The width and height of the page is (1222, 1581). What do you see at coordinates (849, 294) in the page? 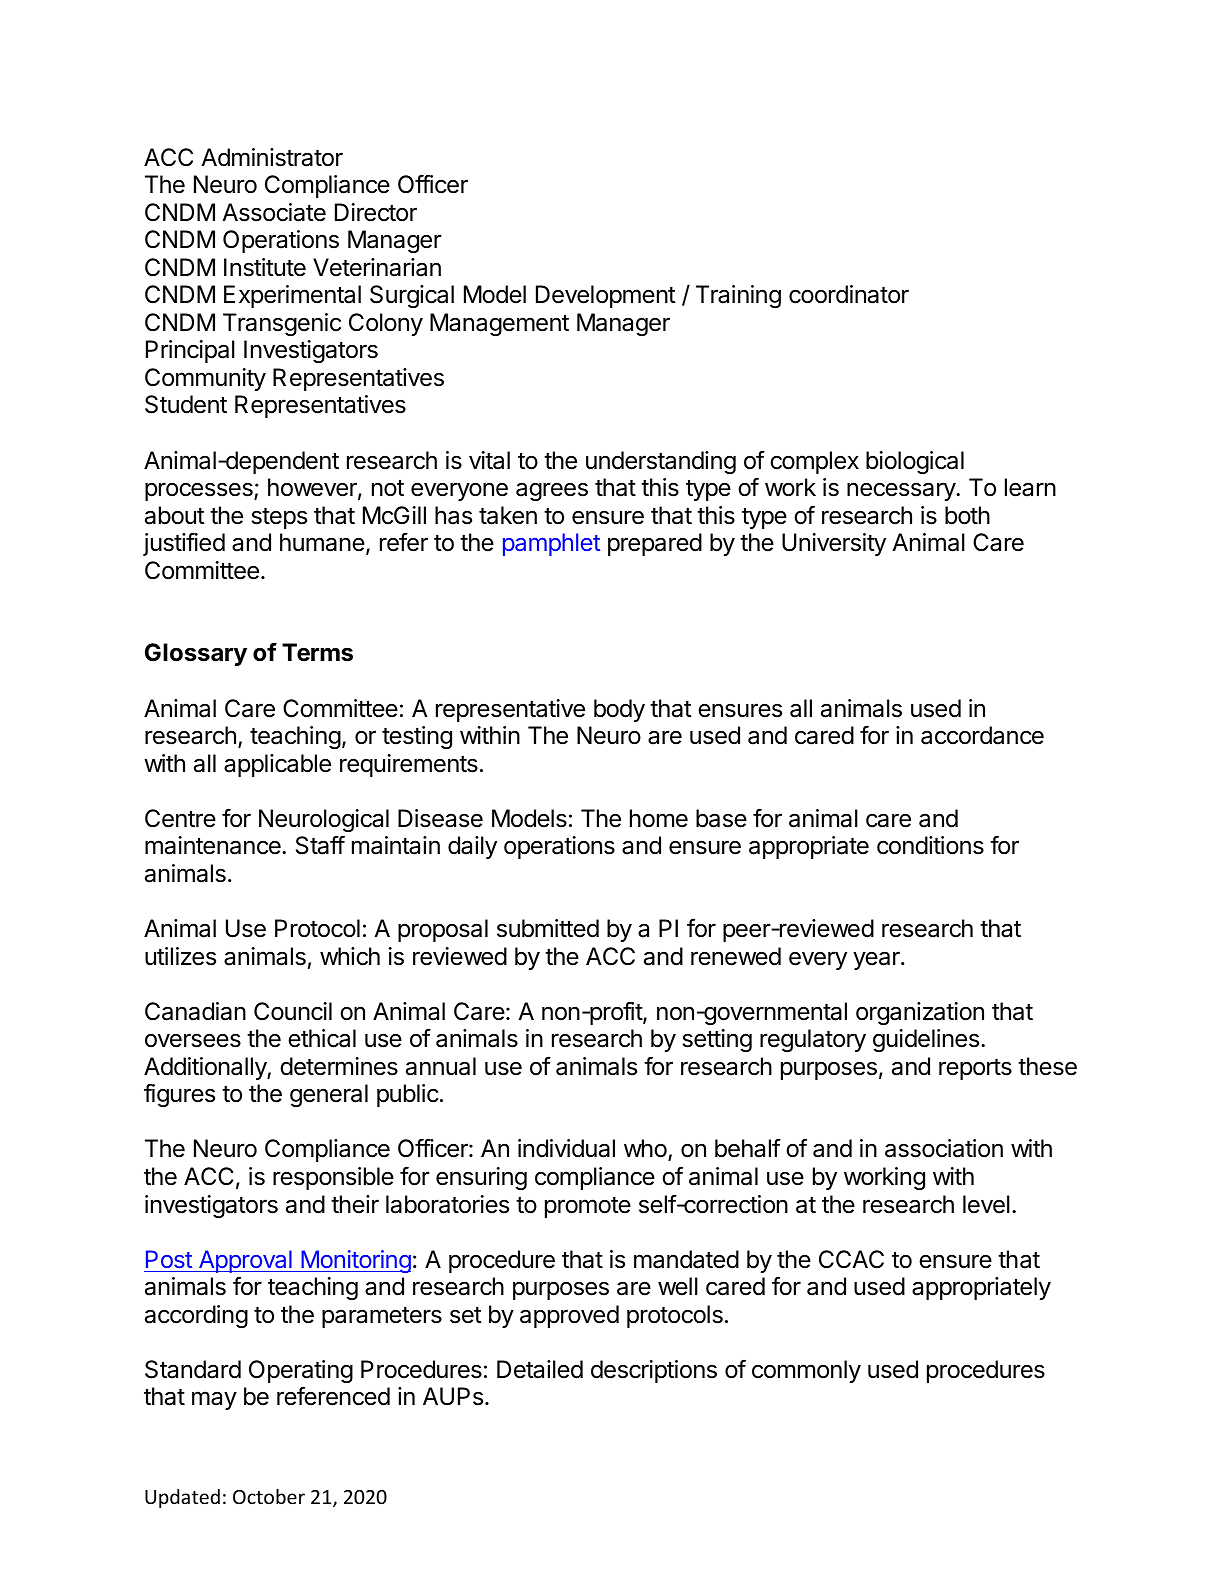
I see `coordinator` at bounding box center [849, 294].
